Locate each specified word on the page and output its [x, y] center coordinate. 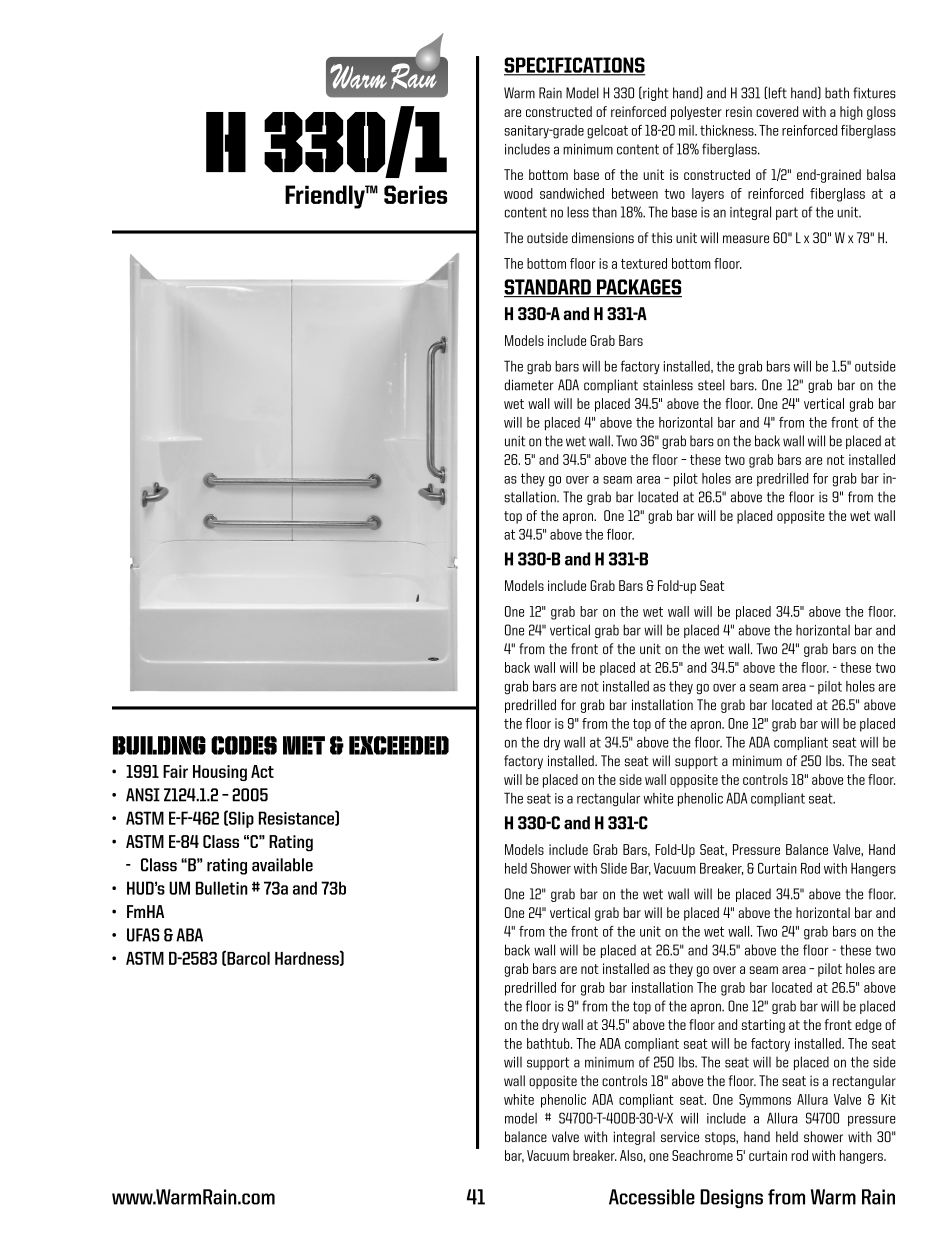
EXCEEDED [399, 745]
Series [415, 194]
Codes [244, 745]
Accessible [652, 1197]
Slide [614, 868]
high [851, 113]
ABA [189, 935]
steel [711, 385]
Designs [731, 1198]
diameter [529, 385]
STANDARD [548, 288]
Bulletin [222, 888]
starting [763, 1026]
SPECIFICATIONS [574, 66]
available [282, 865]
